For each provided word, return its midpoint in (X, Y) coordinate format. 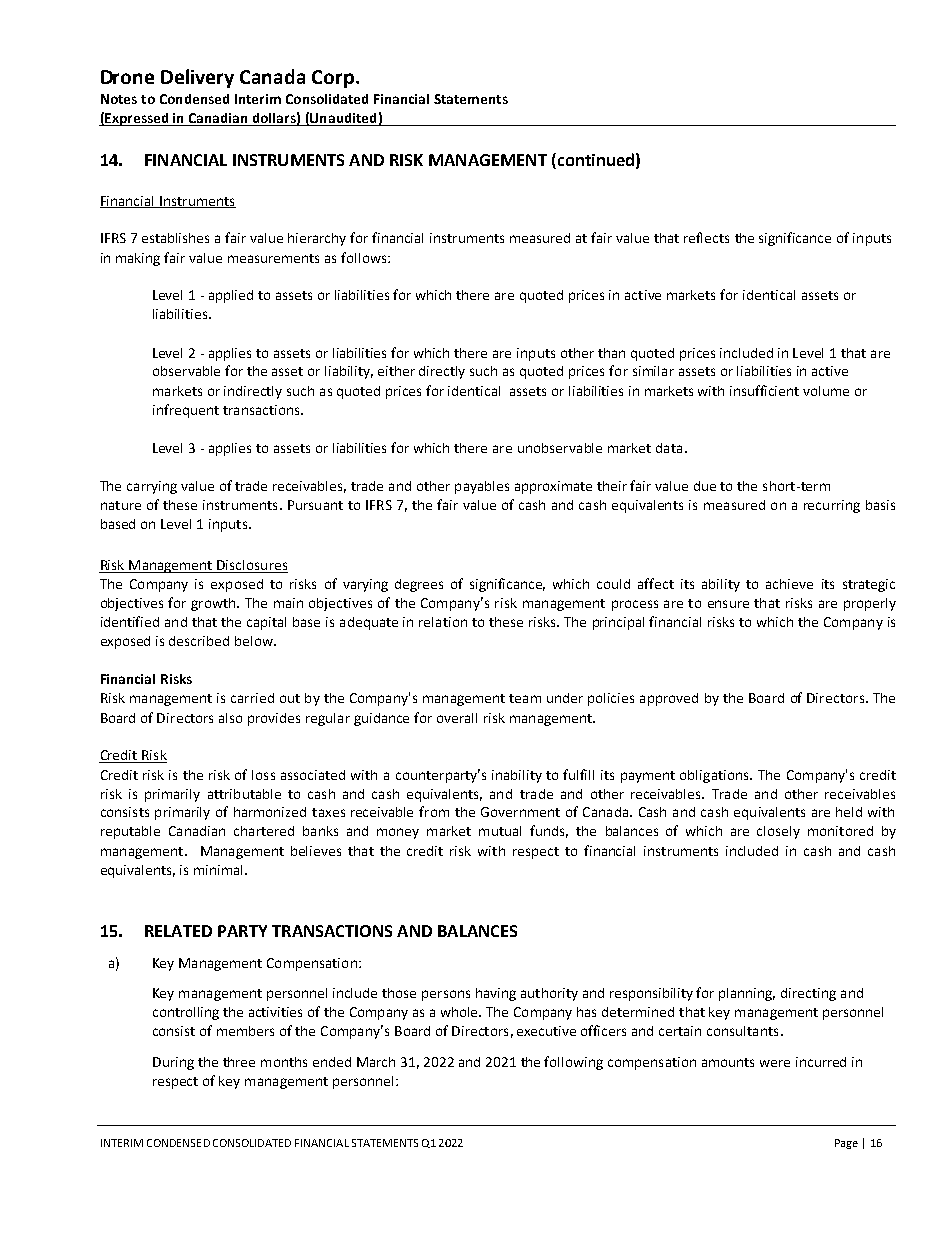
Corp (334, 79)
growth (214, 604)
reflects (706, 237)
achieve (789, 584)
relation (443, 622)
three (239, 1062)
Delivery (197, 78)
